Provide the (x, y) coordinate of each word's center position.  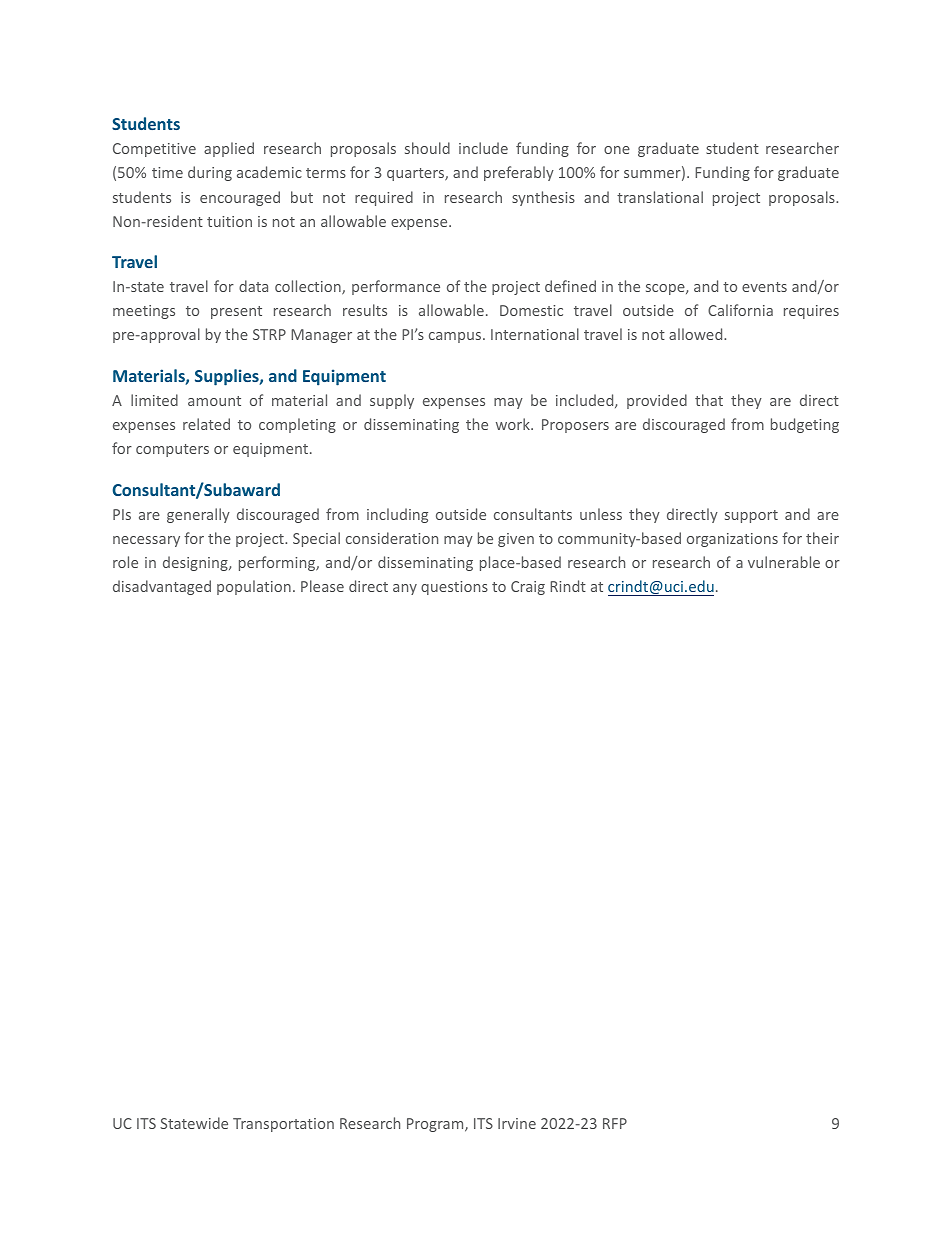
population (254, 587)
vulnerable (784, 562)
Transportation (283, 1125)
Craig (528, 588)
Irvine (517, 1123)
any (405, 589)
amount (214, 401)
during (210, 173)
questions (454, 588)
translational (660, 197)
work (514, 424)
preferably (519, 173)
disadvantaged (162, 587)
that (709, 400)
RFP (615, 1123)
